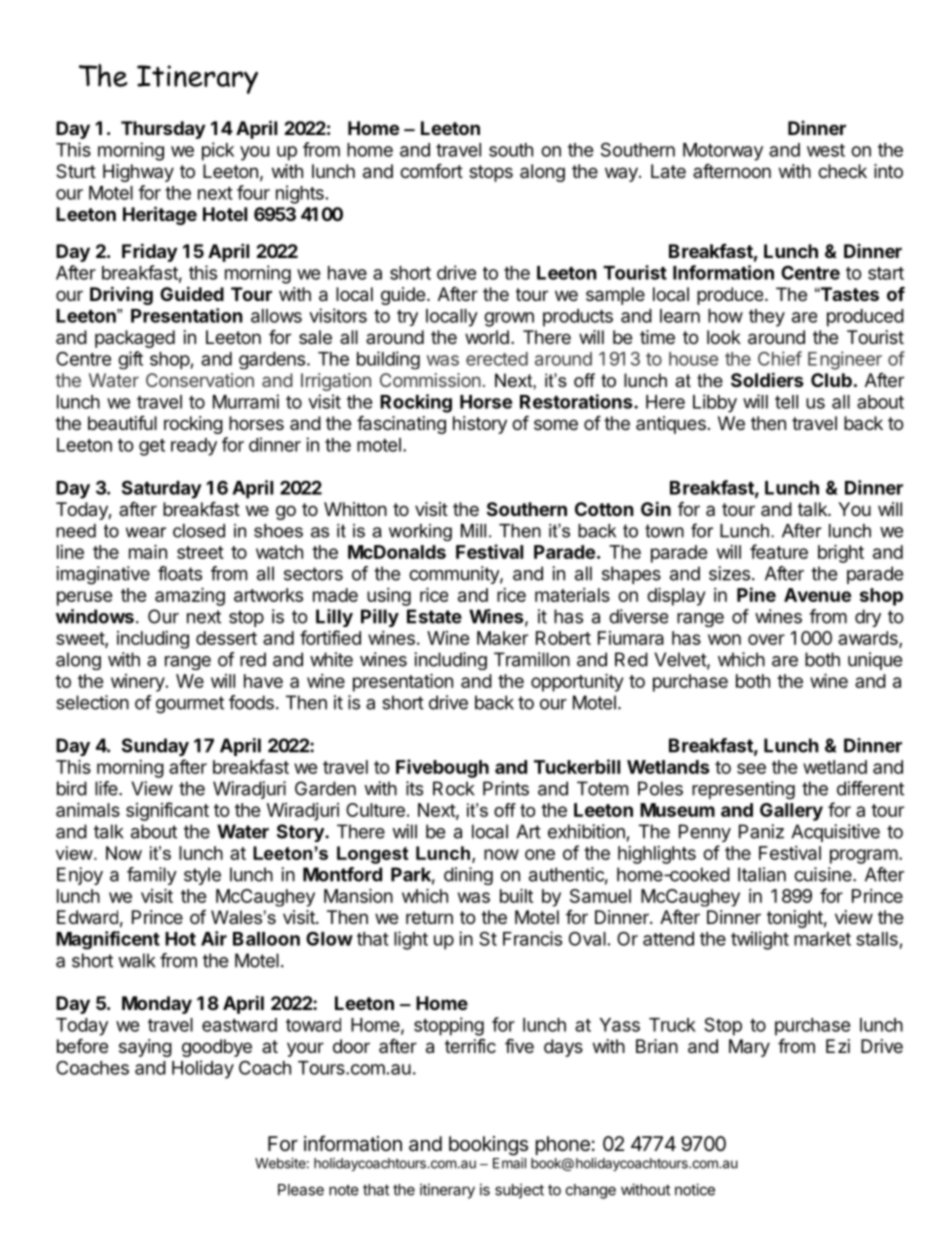  What do you see at coordinates (826, 150) in the image?
I see `west` at bounding box center [826, 150].
